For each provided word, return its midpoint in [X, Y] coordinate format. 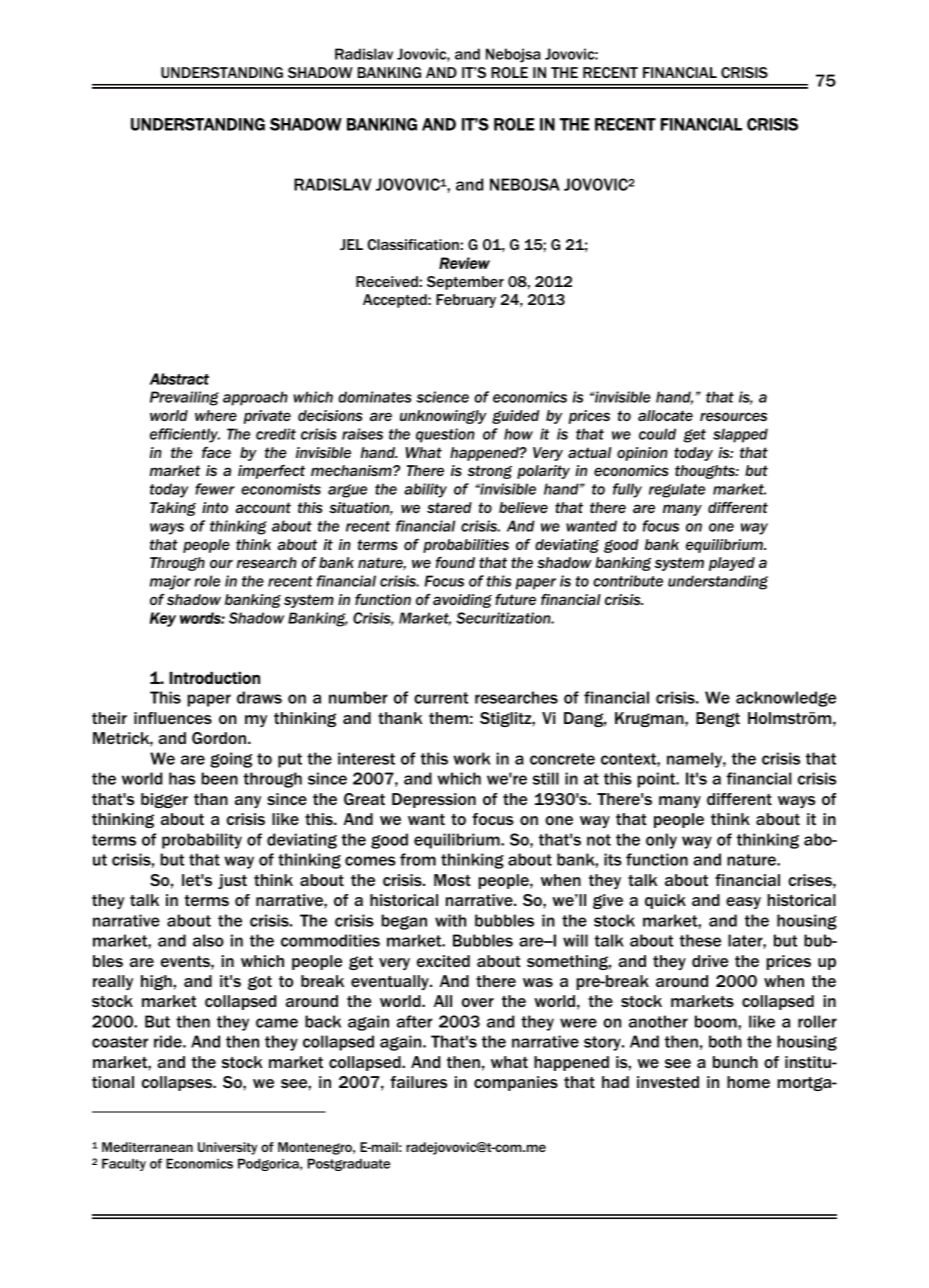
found [455, 562]
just [232, 881]
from [418, 859]
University [227, 1148]
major [170, 582]
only [661, 841]
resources [733, 416]
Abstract [179, 379]
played [732, 564]
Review [464, 263]
